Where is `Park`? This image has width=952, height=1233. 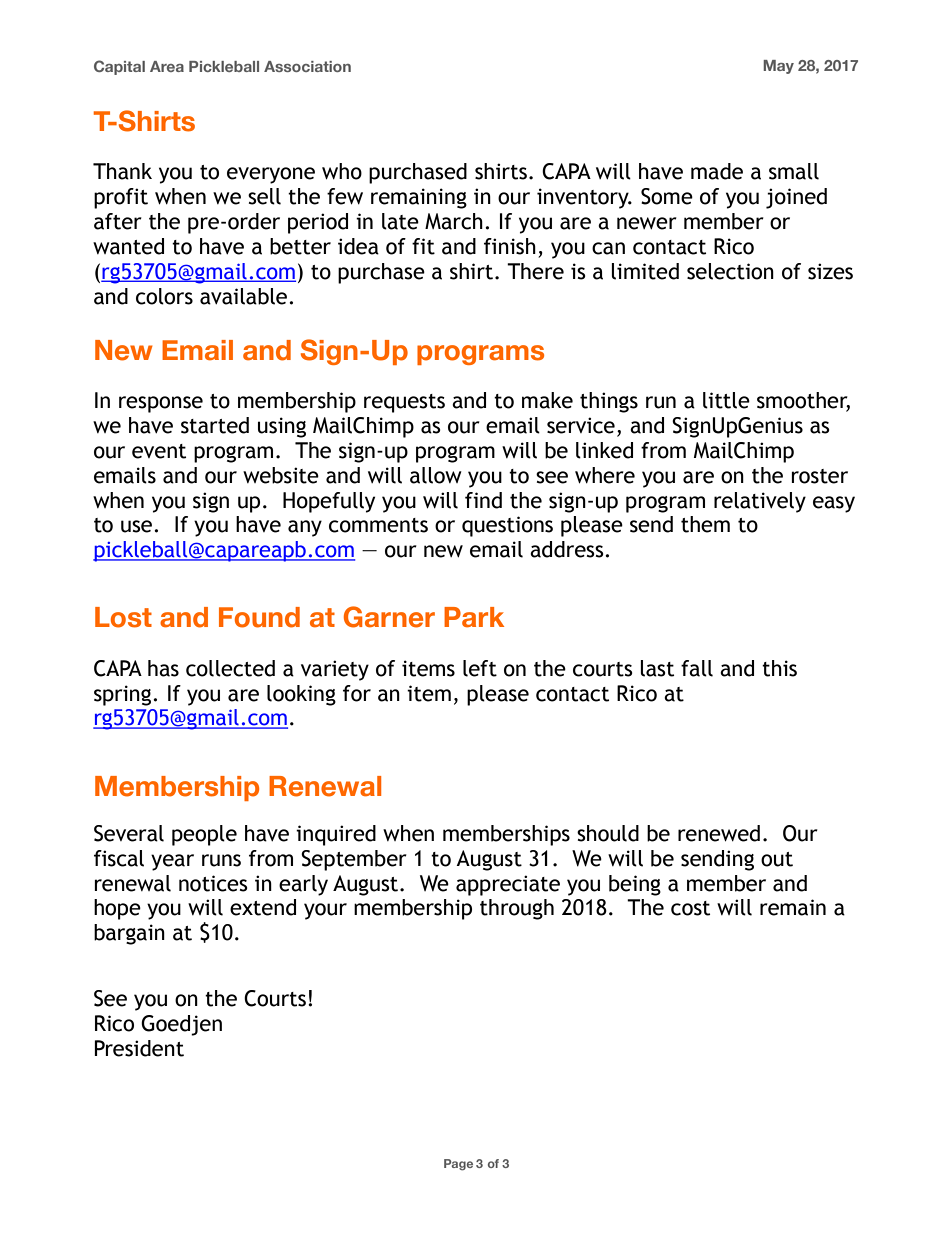 Park is located at coordinates (474, 617).
